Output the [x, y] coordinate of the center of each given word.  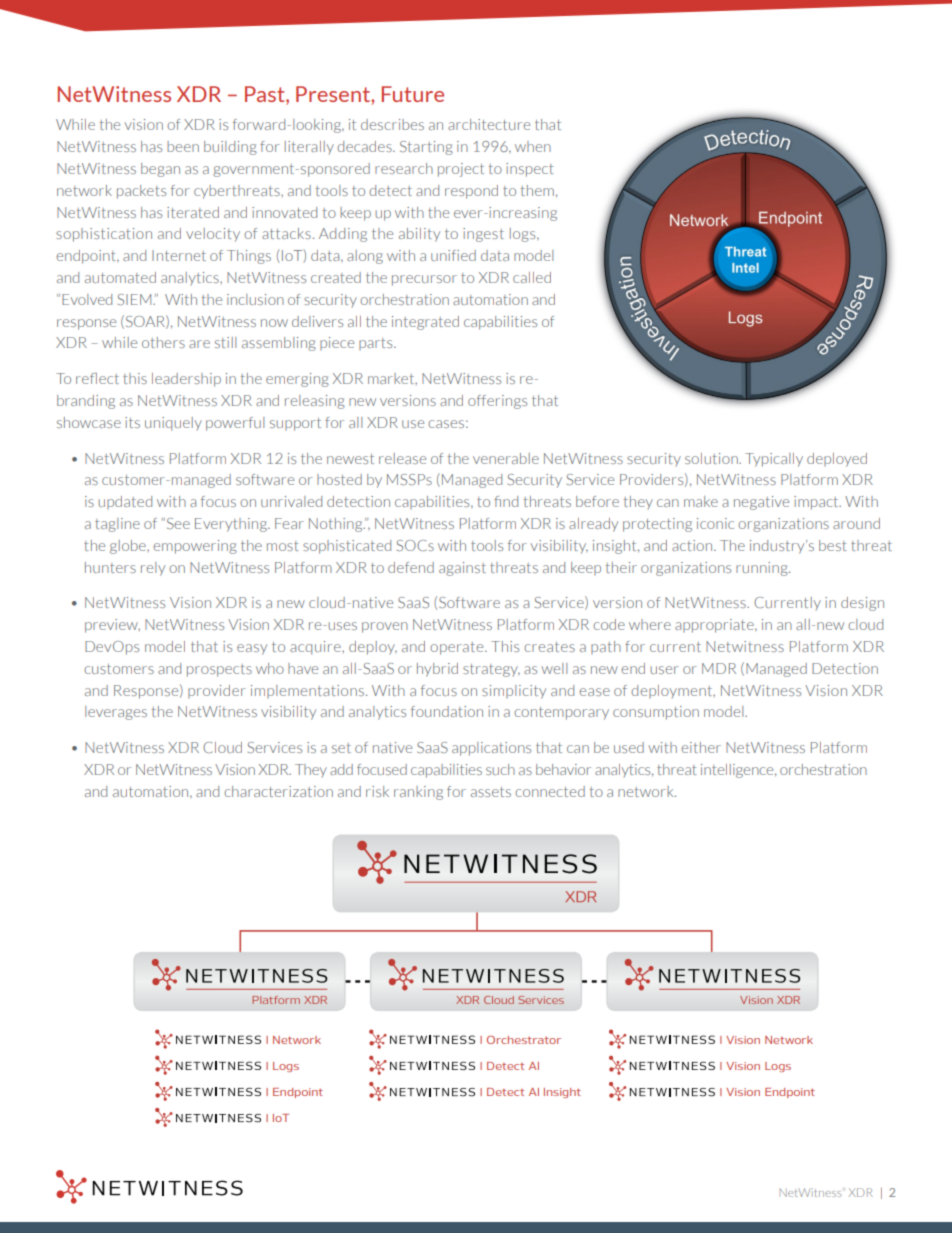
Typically [774, 460]
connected [550, 791]
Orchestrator [524, 1040]
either [701, 747]
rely [153, 569]
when [533, 146]
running [763, 569]
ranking [418, 793]
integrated [425, 323]
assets [491, 792]
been [183, 146]
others [163, 342]
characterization [278, 791]
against [462, 569]
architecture [489, 124]
